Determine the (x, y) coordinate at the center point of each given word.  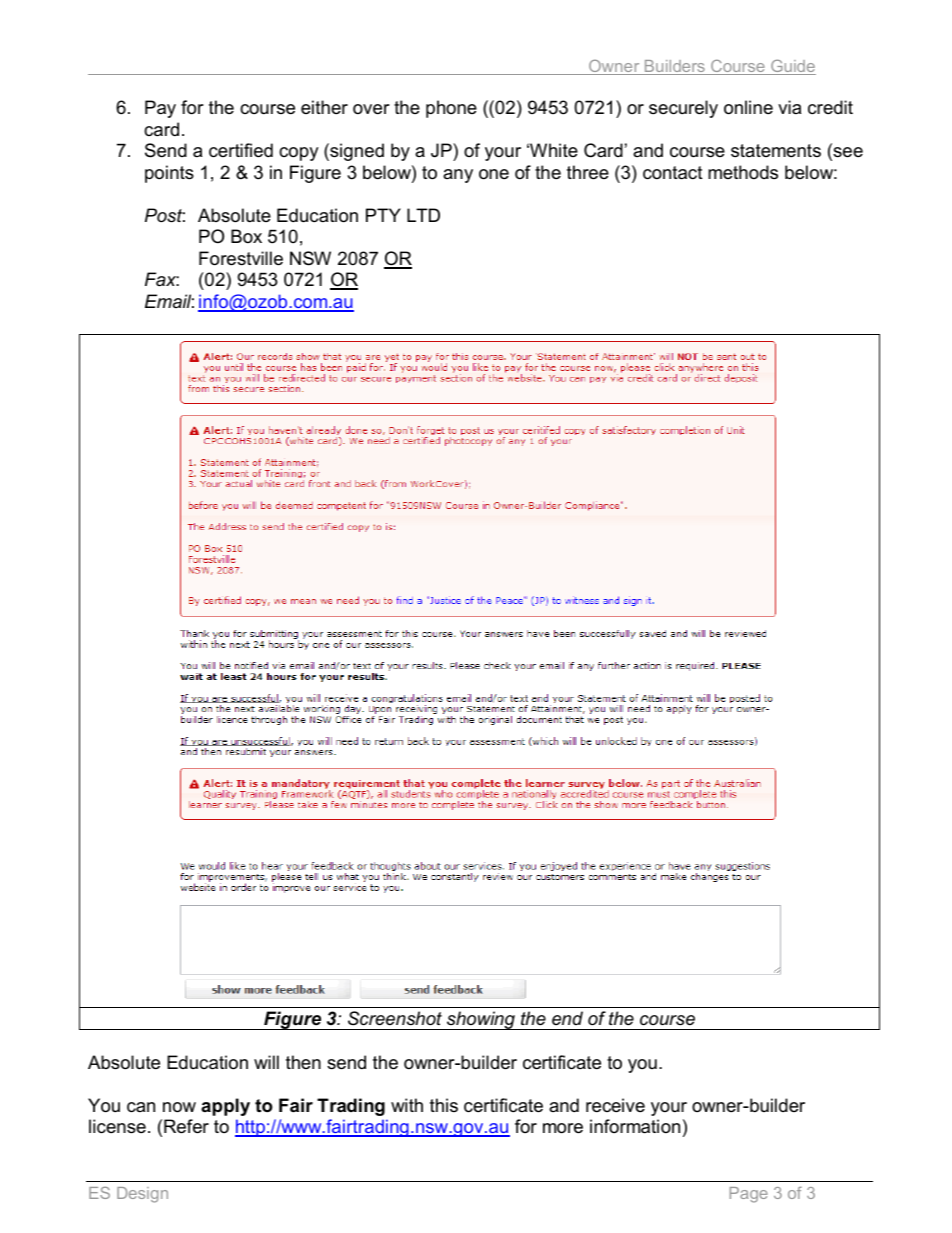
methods (743, 172)
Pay (160, 109)
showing (481, 1020)
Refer (186, 1126)
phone (451, 109)
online (748, 107)
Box (246, 236)
